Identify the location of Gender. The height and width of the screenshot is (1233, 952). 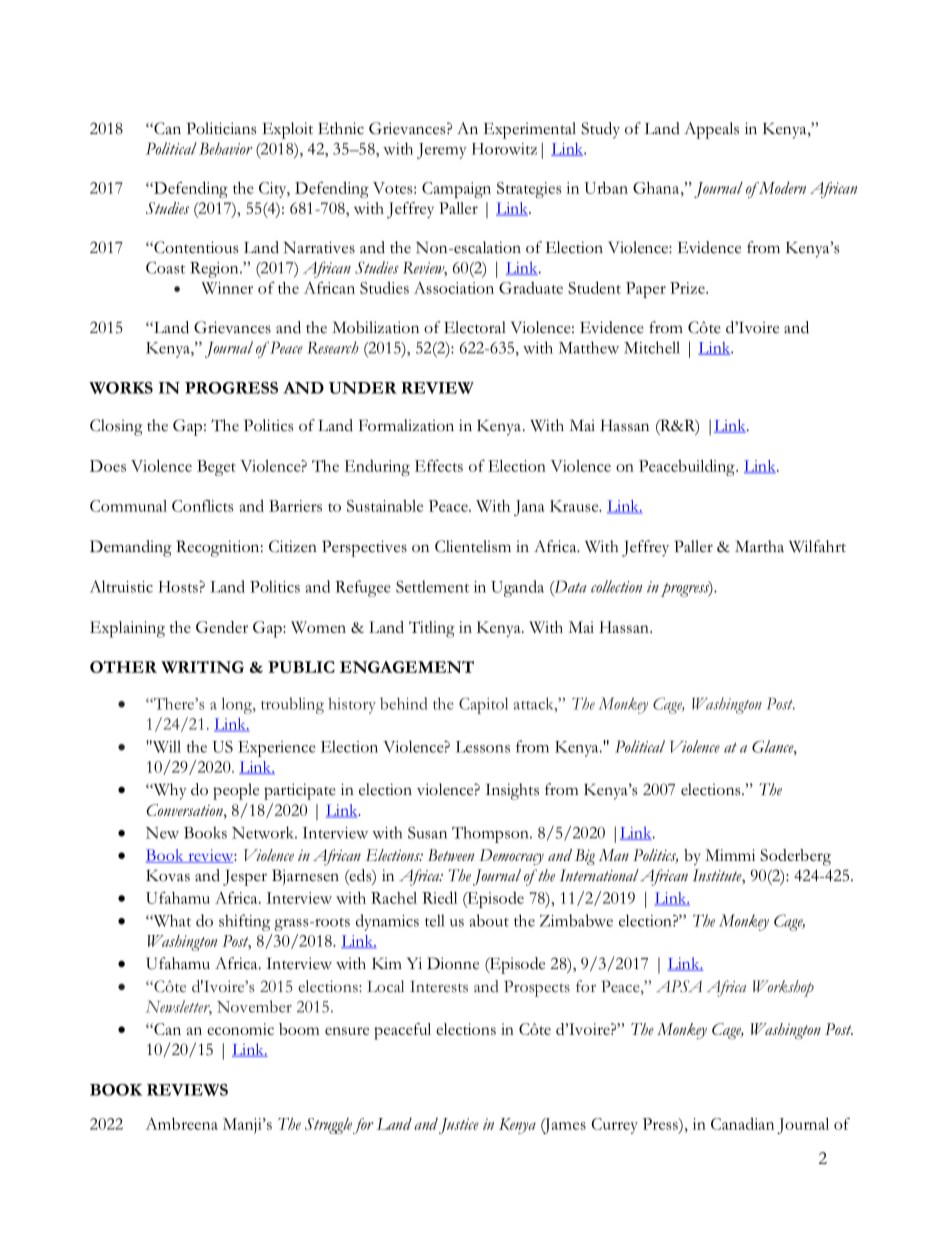
(222, 627).
